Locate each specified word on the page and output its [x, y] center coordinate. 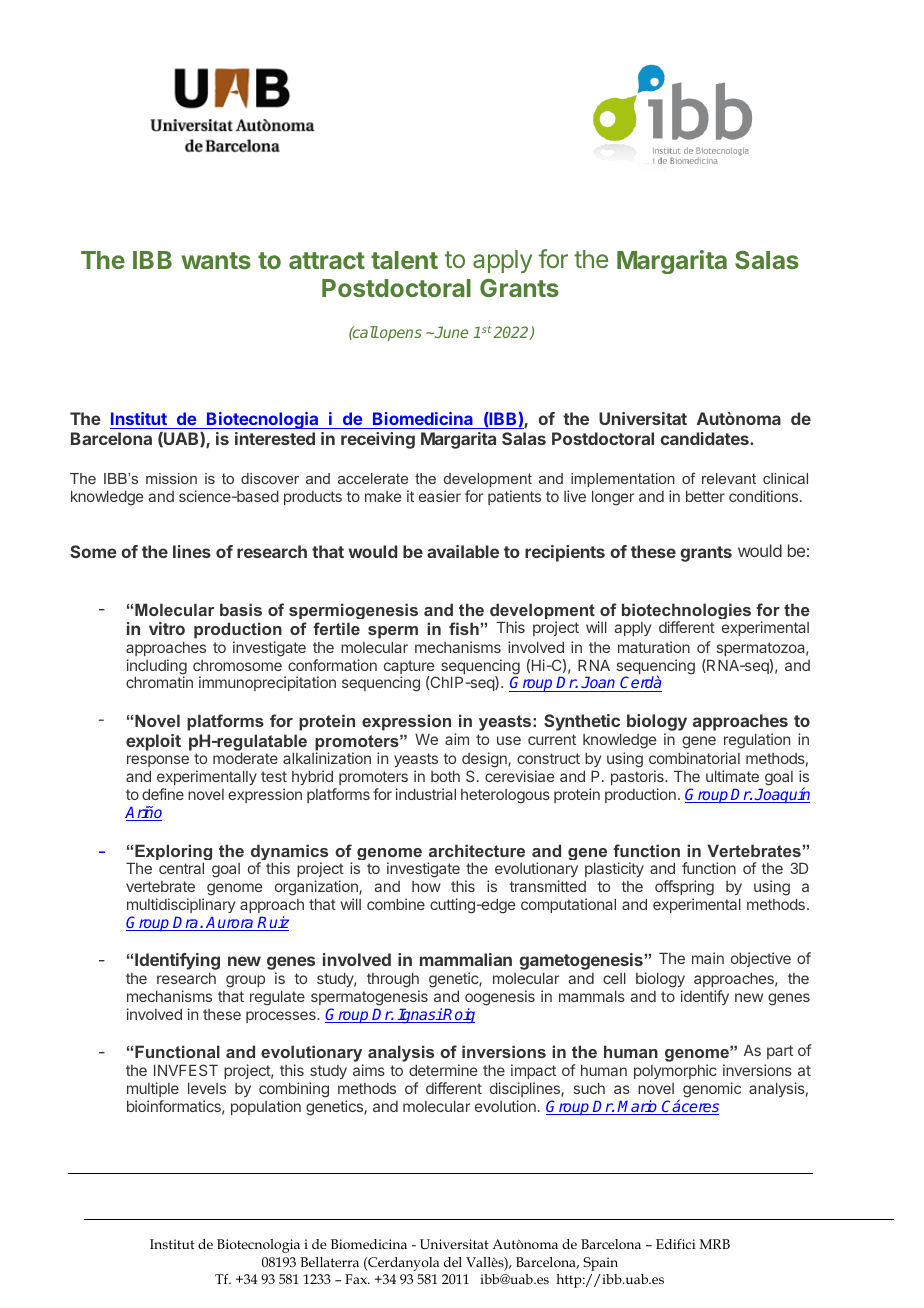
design [485, 761]
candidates [705, 438]
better [705, 496]
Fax [357, 1279]
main [708, 958]
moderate [245, 758]
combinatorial [694, 758]
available [463, 551]
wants [216, 260]
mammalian [466, 959]
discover [270, 478]
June [450, 332]
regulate [277, 998]
